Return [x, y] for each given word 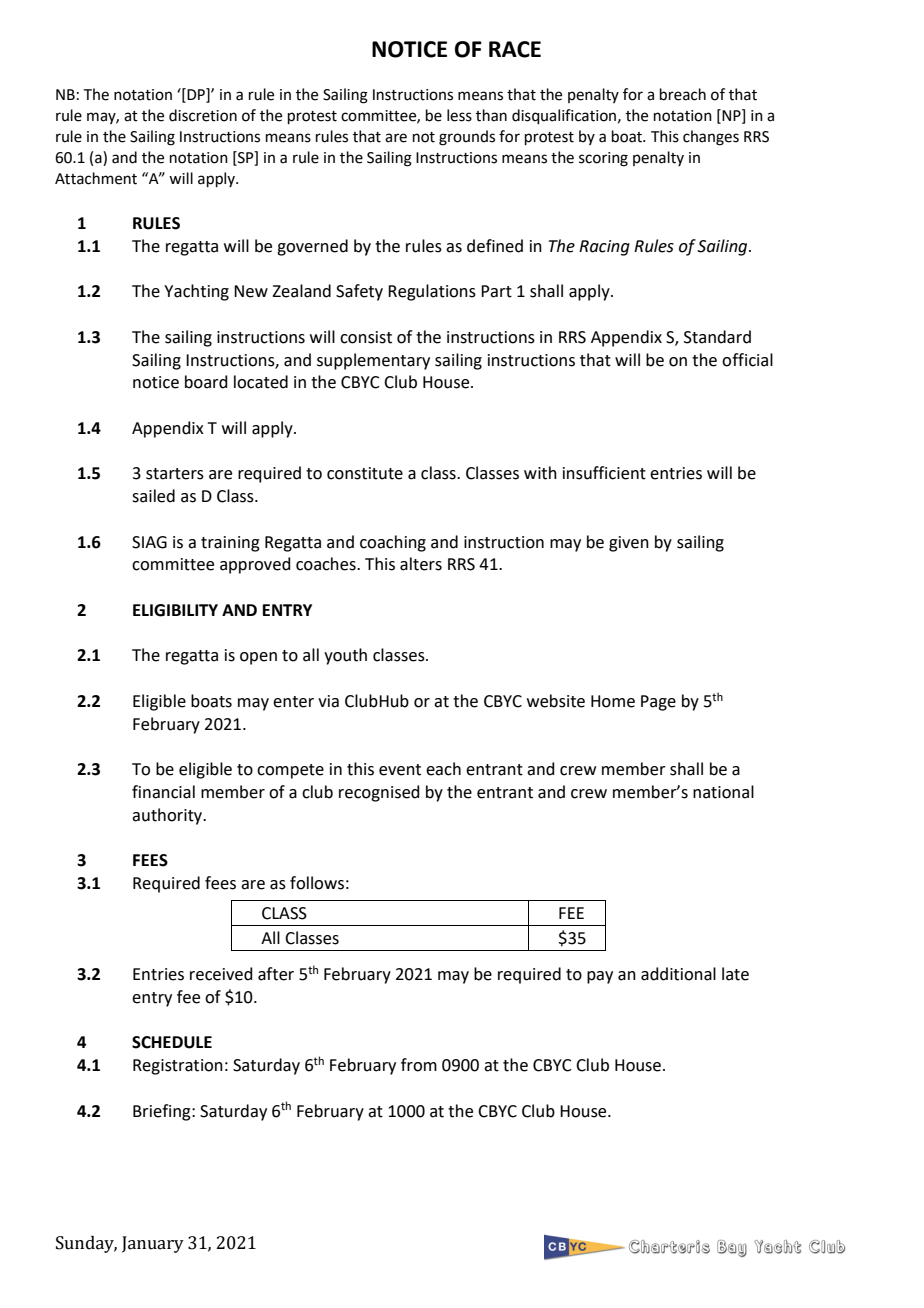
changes [711, 138]
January [153, 1244]
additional [678, 974]
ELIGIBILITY [175, 610]
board [206, 382]
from [419, 1065]
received [221, 974]
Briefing [163, 1112]
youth [345, 656]
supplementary [373, 361]
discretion [203, 115]
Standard [717, 337]
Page [658, 703]
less [459, 115]
